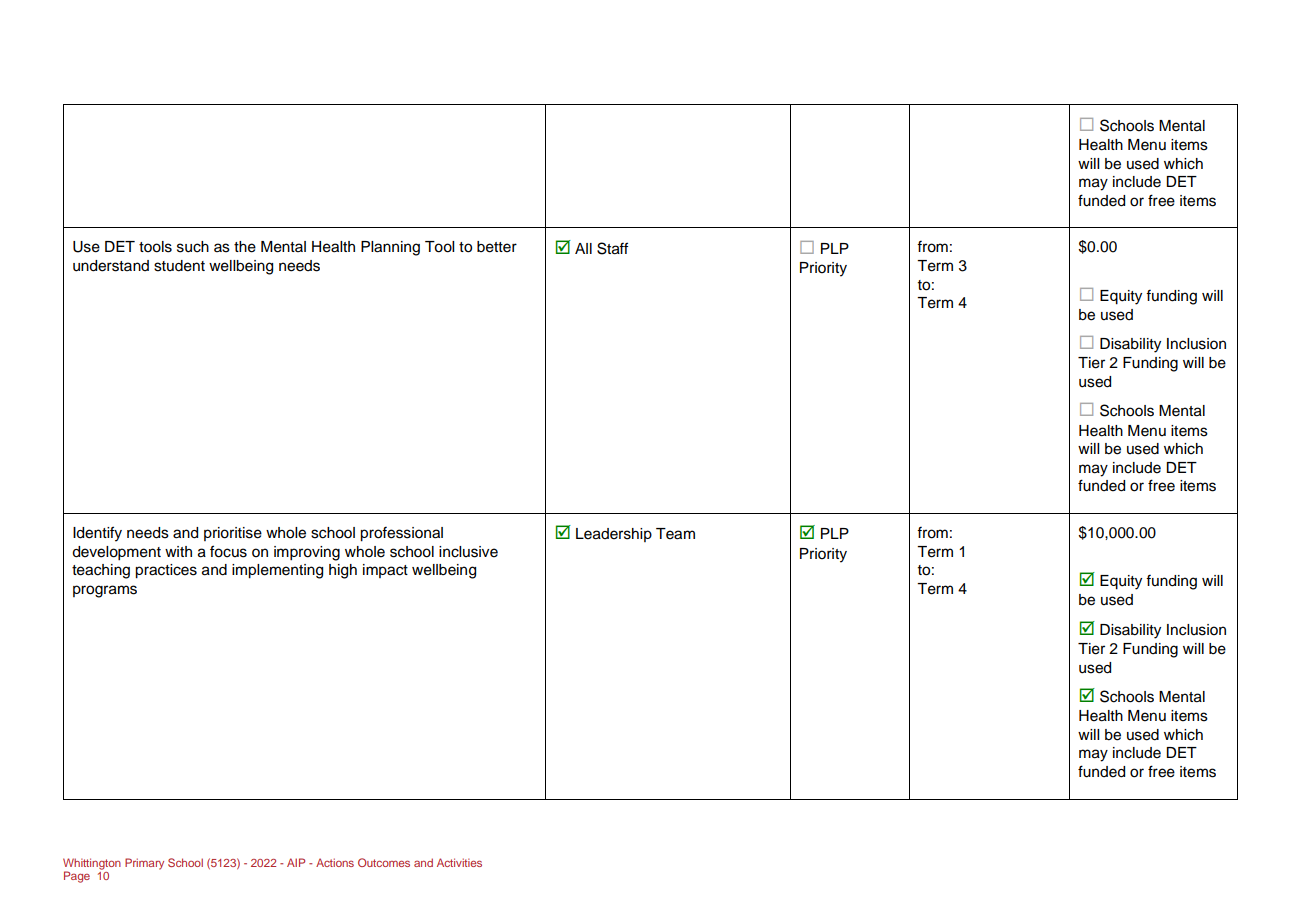 The image size is (1308, 924). I want to click on Activities, so click(459, 862).
